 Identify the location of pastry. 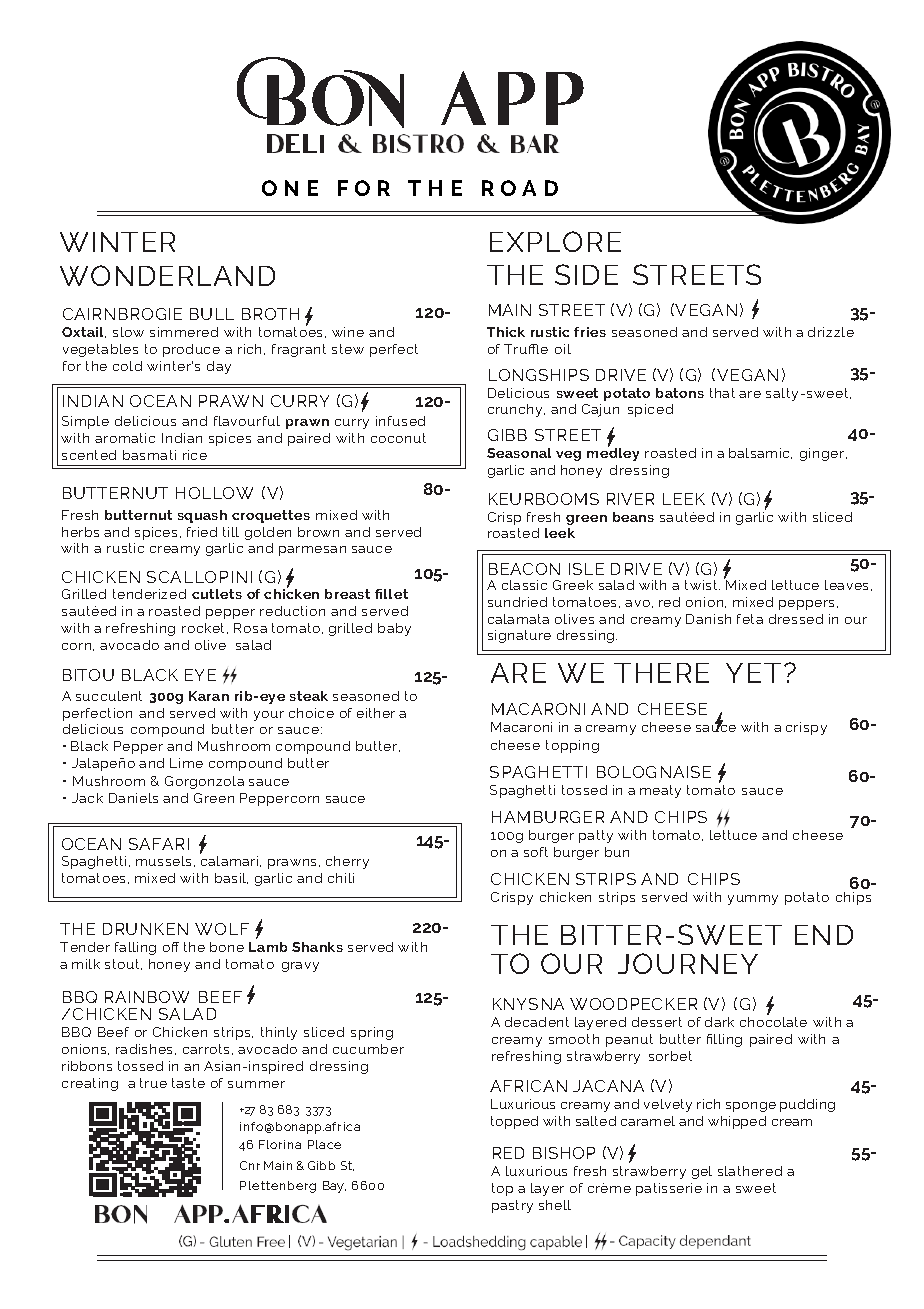
(512, 1206).
